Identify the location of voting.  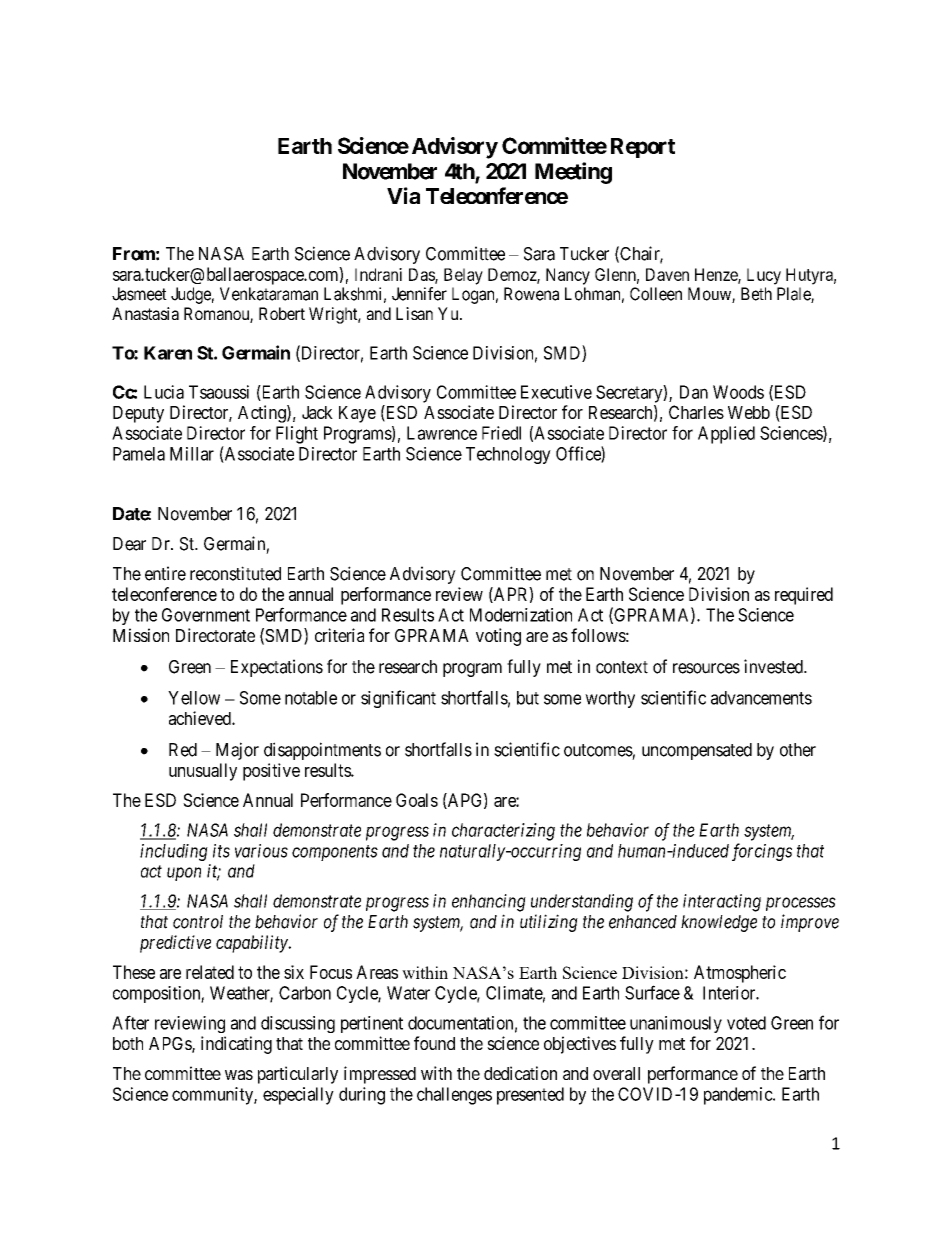
(498, 637).
